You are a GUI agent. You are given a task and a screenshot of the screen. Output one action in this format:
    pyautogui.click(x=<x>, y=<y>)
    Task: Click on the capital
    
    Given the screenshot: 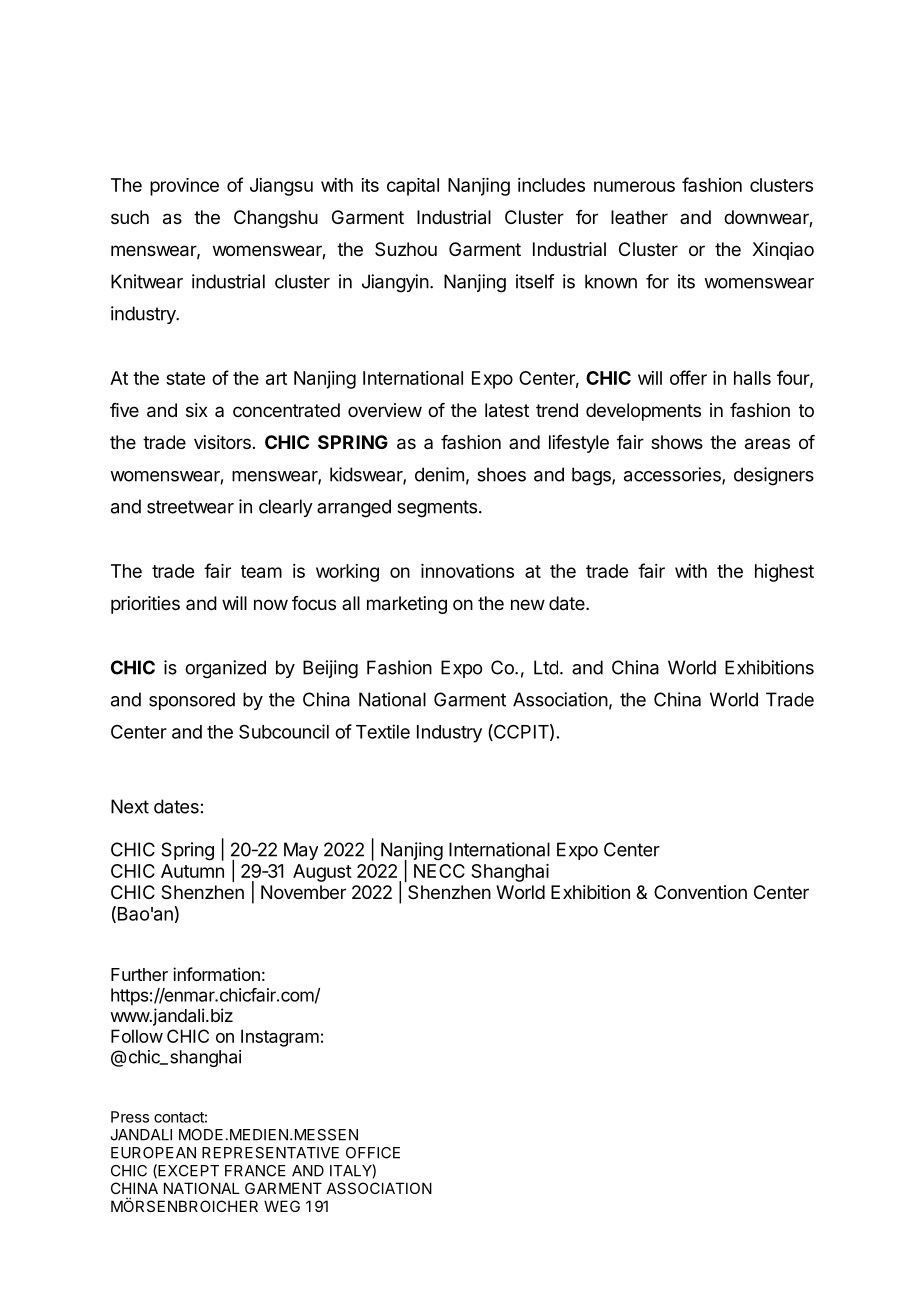 What is the action you would take?
    pyautogui.click(x=413, y=187)
